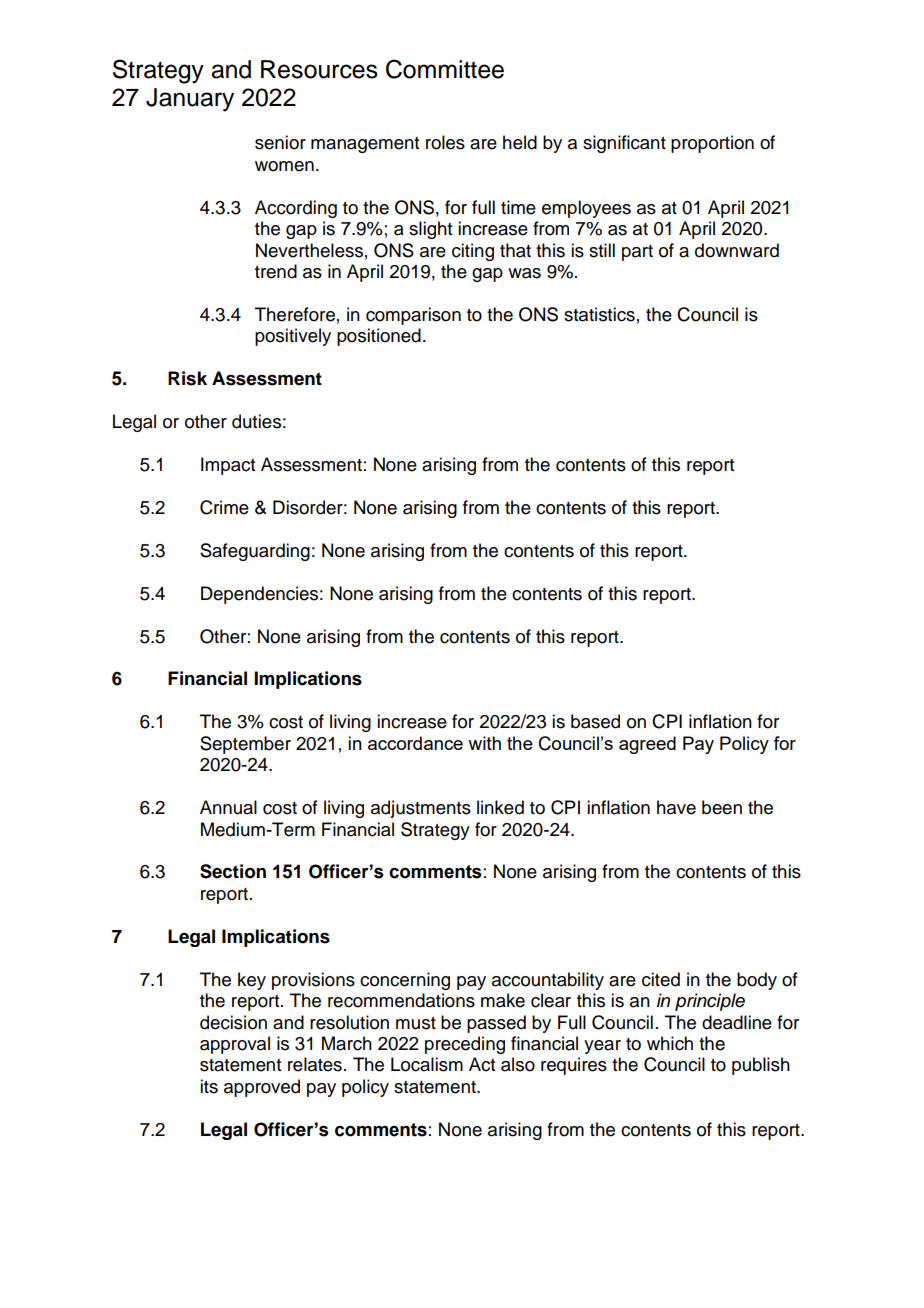 This document has height=1308, width=924. Describe the element at coordinates (293, 337) in the document. I see `positively` at that location.
